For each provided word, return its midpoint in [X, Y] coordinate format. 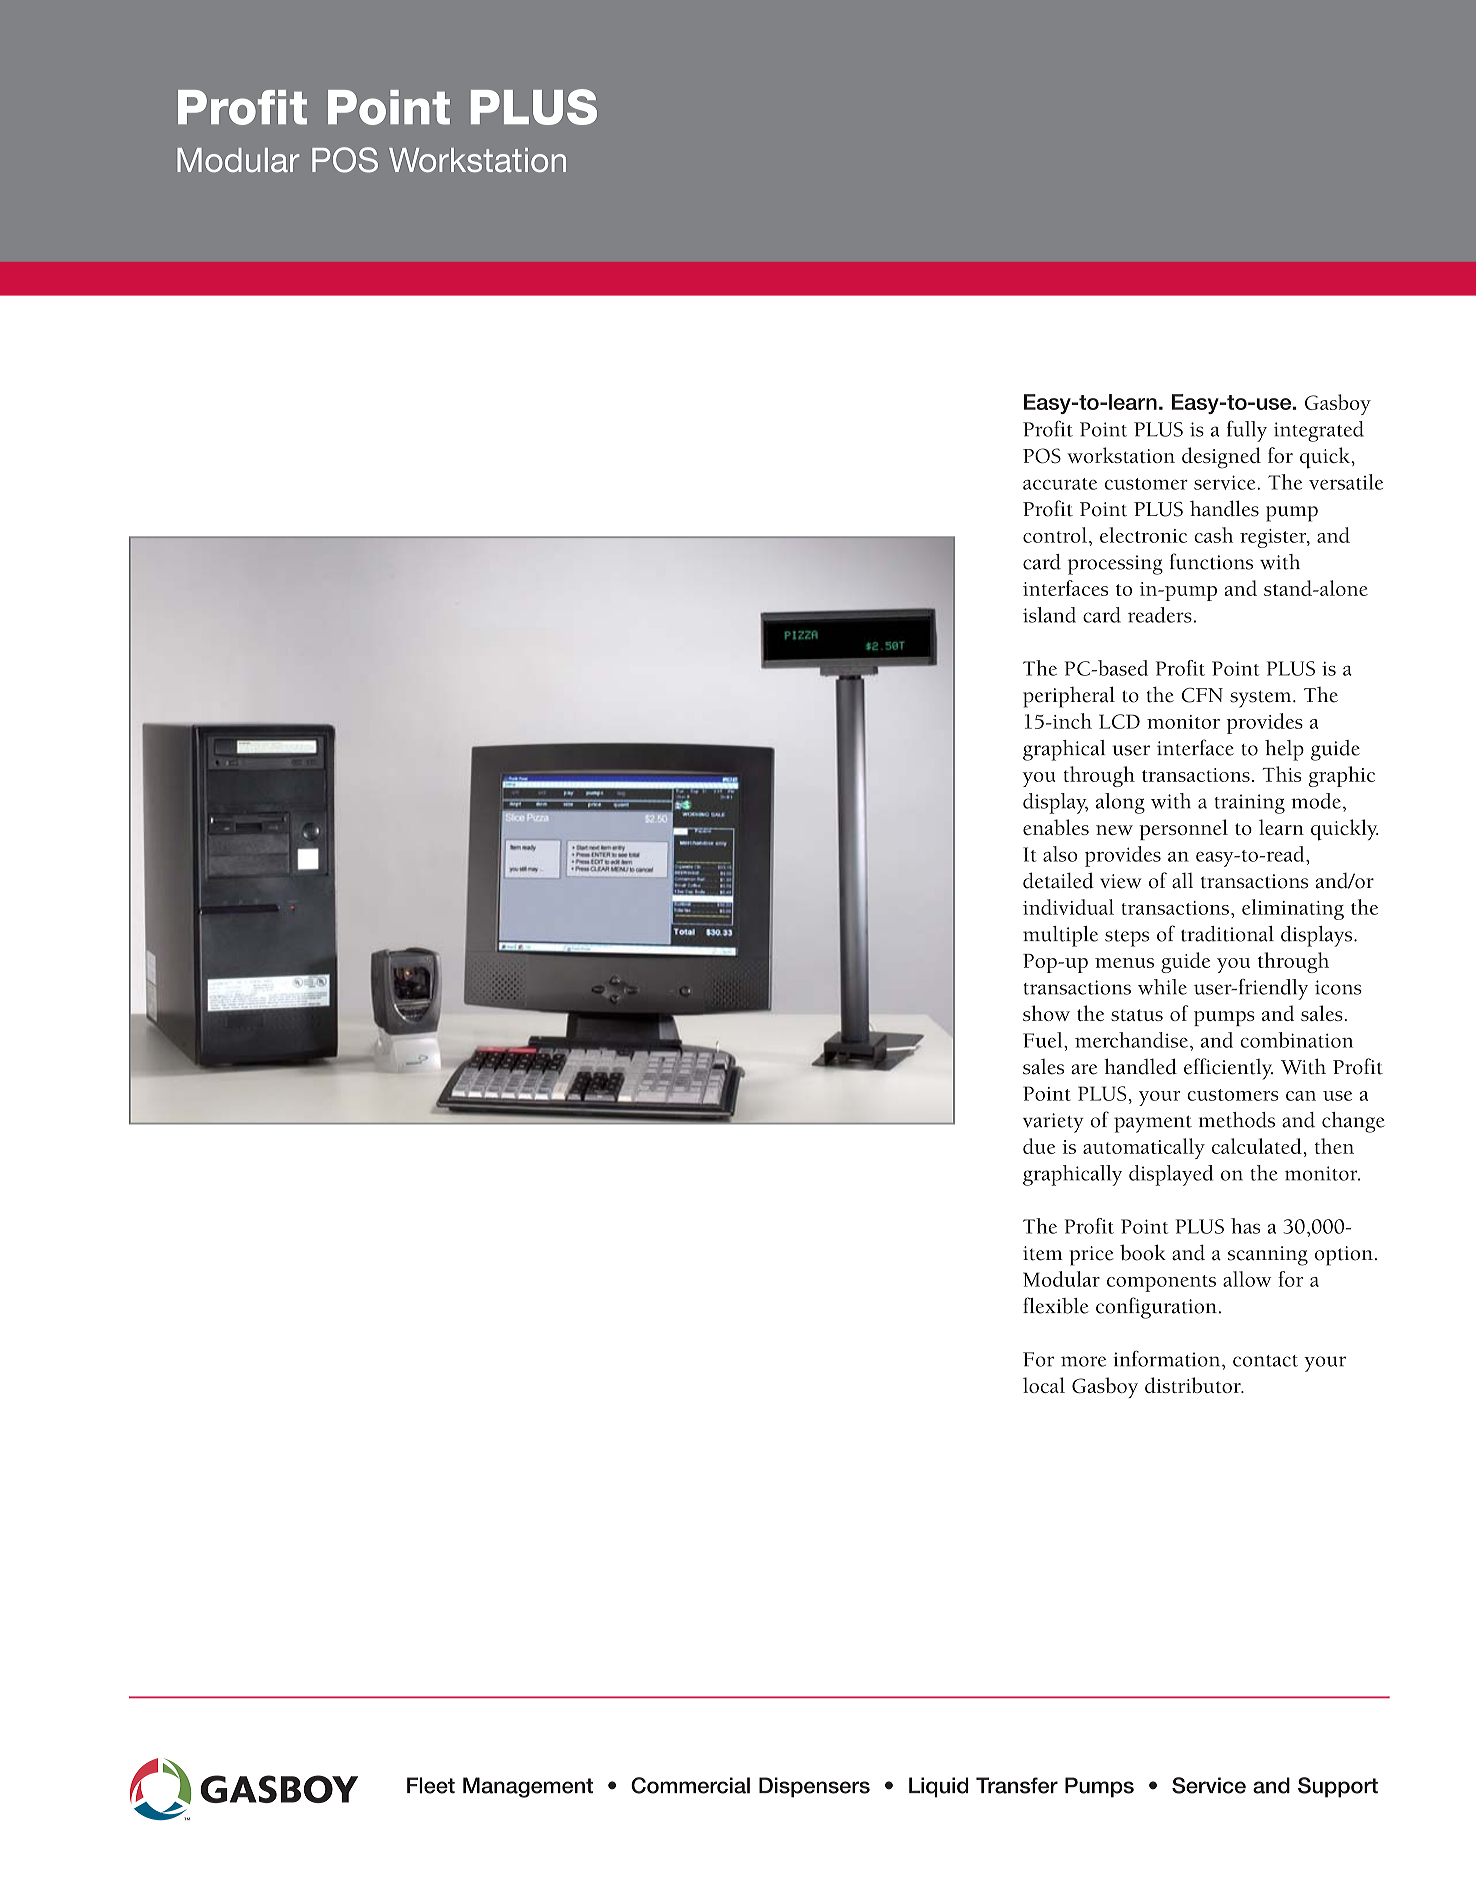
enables [1056, 827]
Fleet [431, 1785]
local [1044, 1385]
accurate [1060, 484]
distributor [1194, 1385]
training [1250, 804]
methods [1237, 1120]
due [1039, 1146]
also [1060, 854]
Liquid [939, 1787]
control [1055, 535]
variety [1053, 1123]
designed [1221, 458]
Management [528, 1787]
